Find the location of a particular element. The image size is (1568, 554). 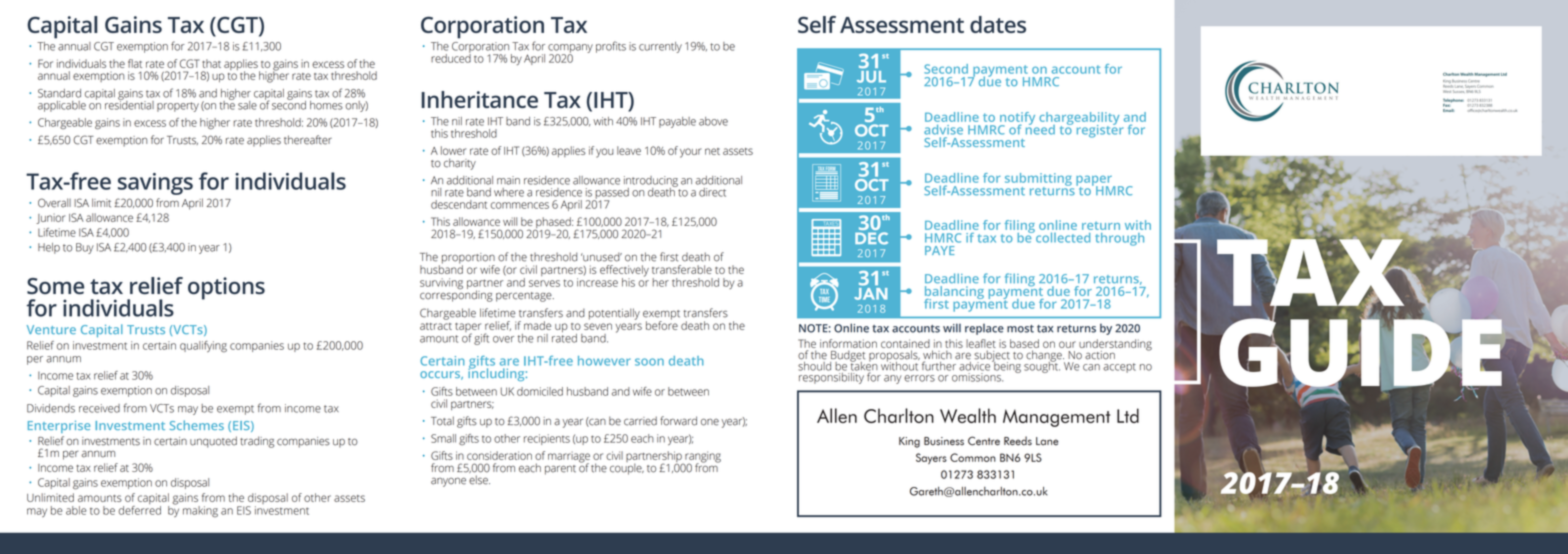

deferred is located at coordinates (139, 509).
